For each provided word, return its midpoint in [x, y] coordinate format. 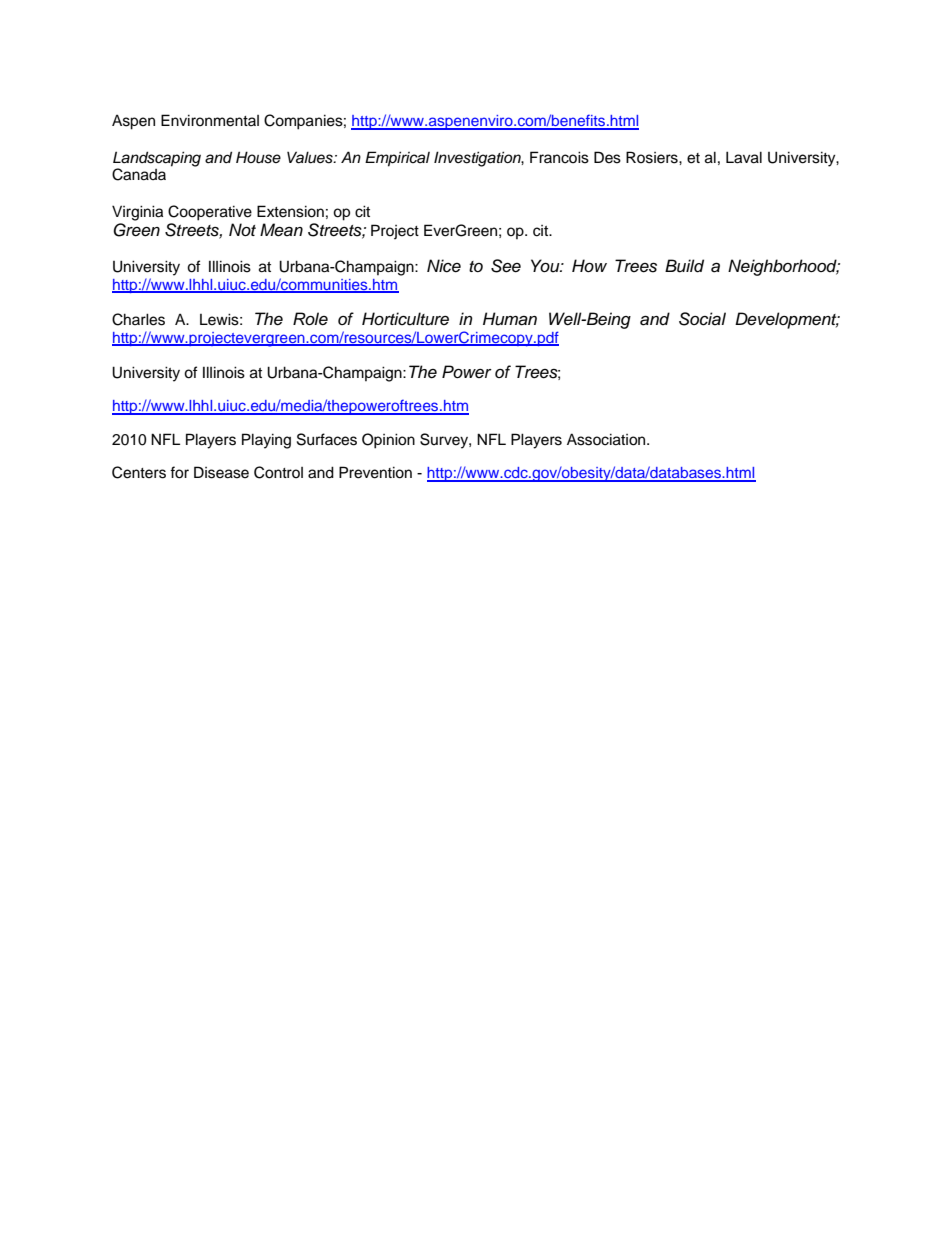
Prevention [375, 472]
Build [684, 266]
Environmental [210, 120]
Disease [221, 472]
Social [702, 319]
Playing [266, 441]
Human [510, 319]
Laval [744, 157]
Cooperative [210, 213]
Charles [138, 319]
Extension [290, 211]
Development [787, 320]
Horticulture [405, 319]
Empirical [397, 159]
